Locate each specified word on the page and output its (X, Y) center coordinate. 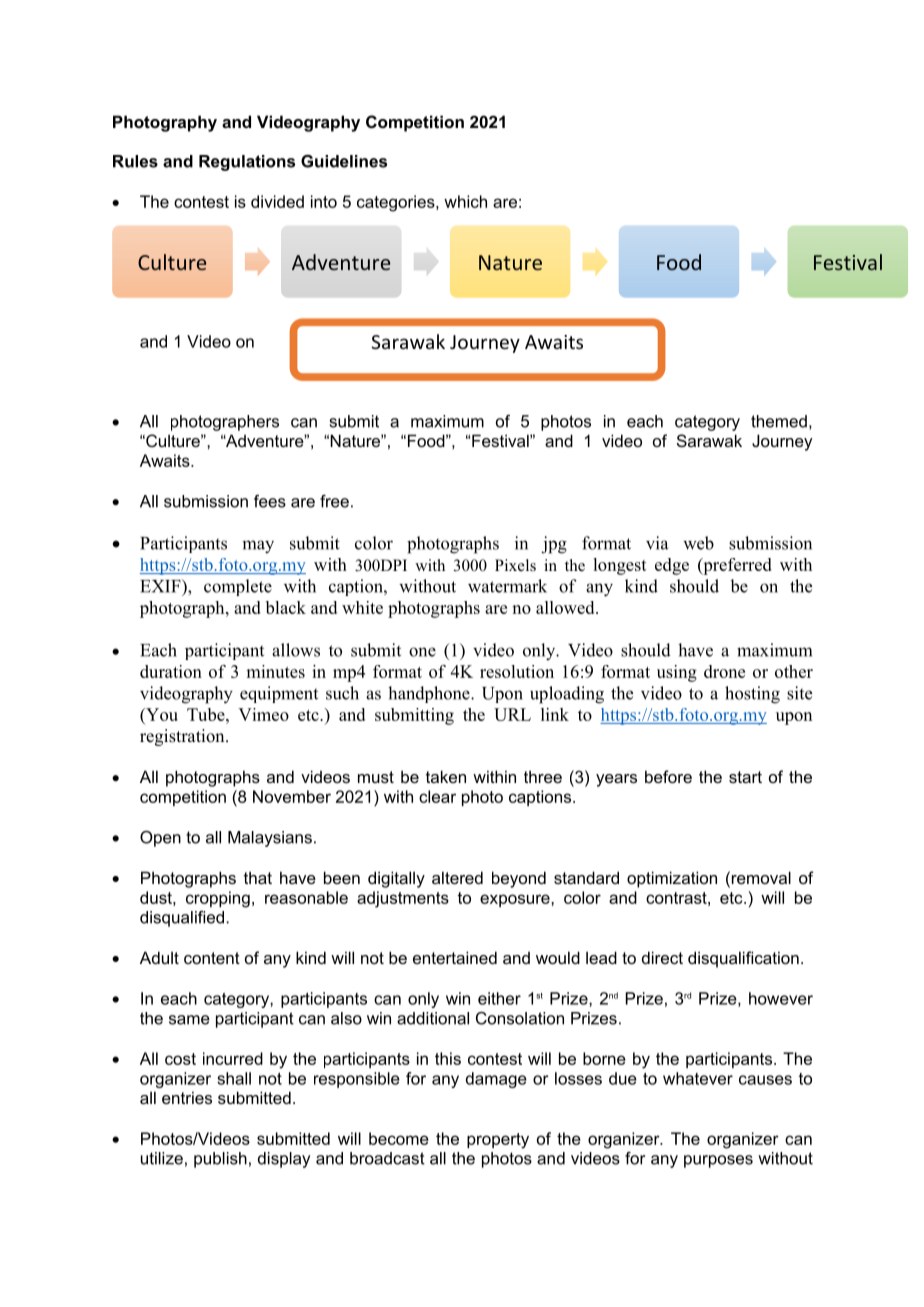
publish (220, 1160)
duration (171, 671)
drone (724, 671)
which (465, 201)
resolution (517, 671)
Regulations (247, 163)
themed (779, 421)
